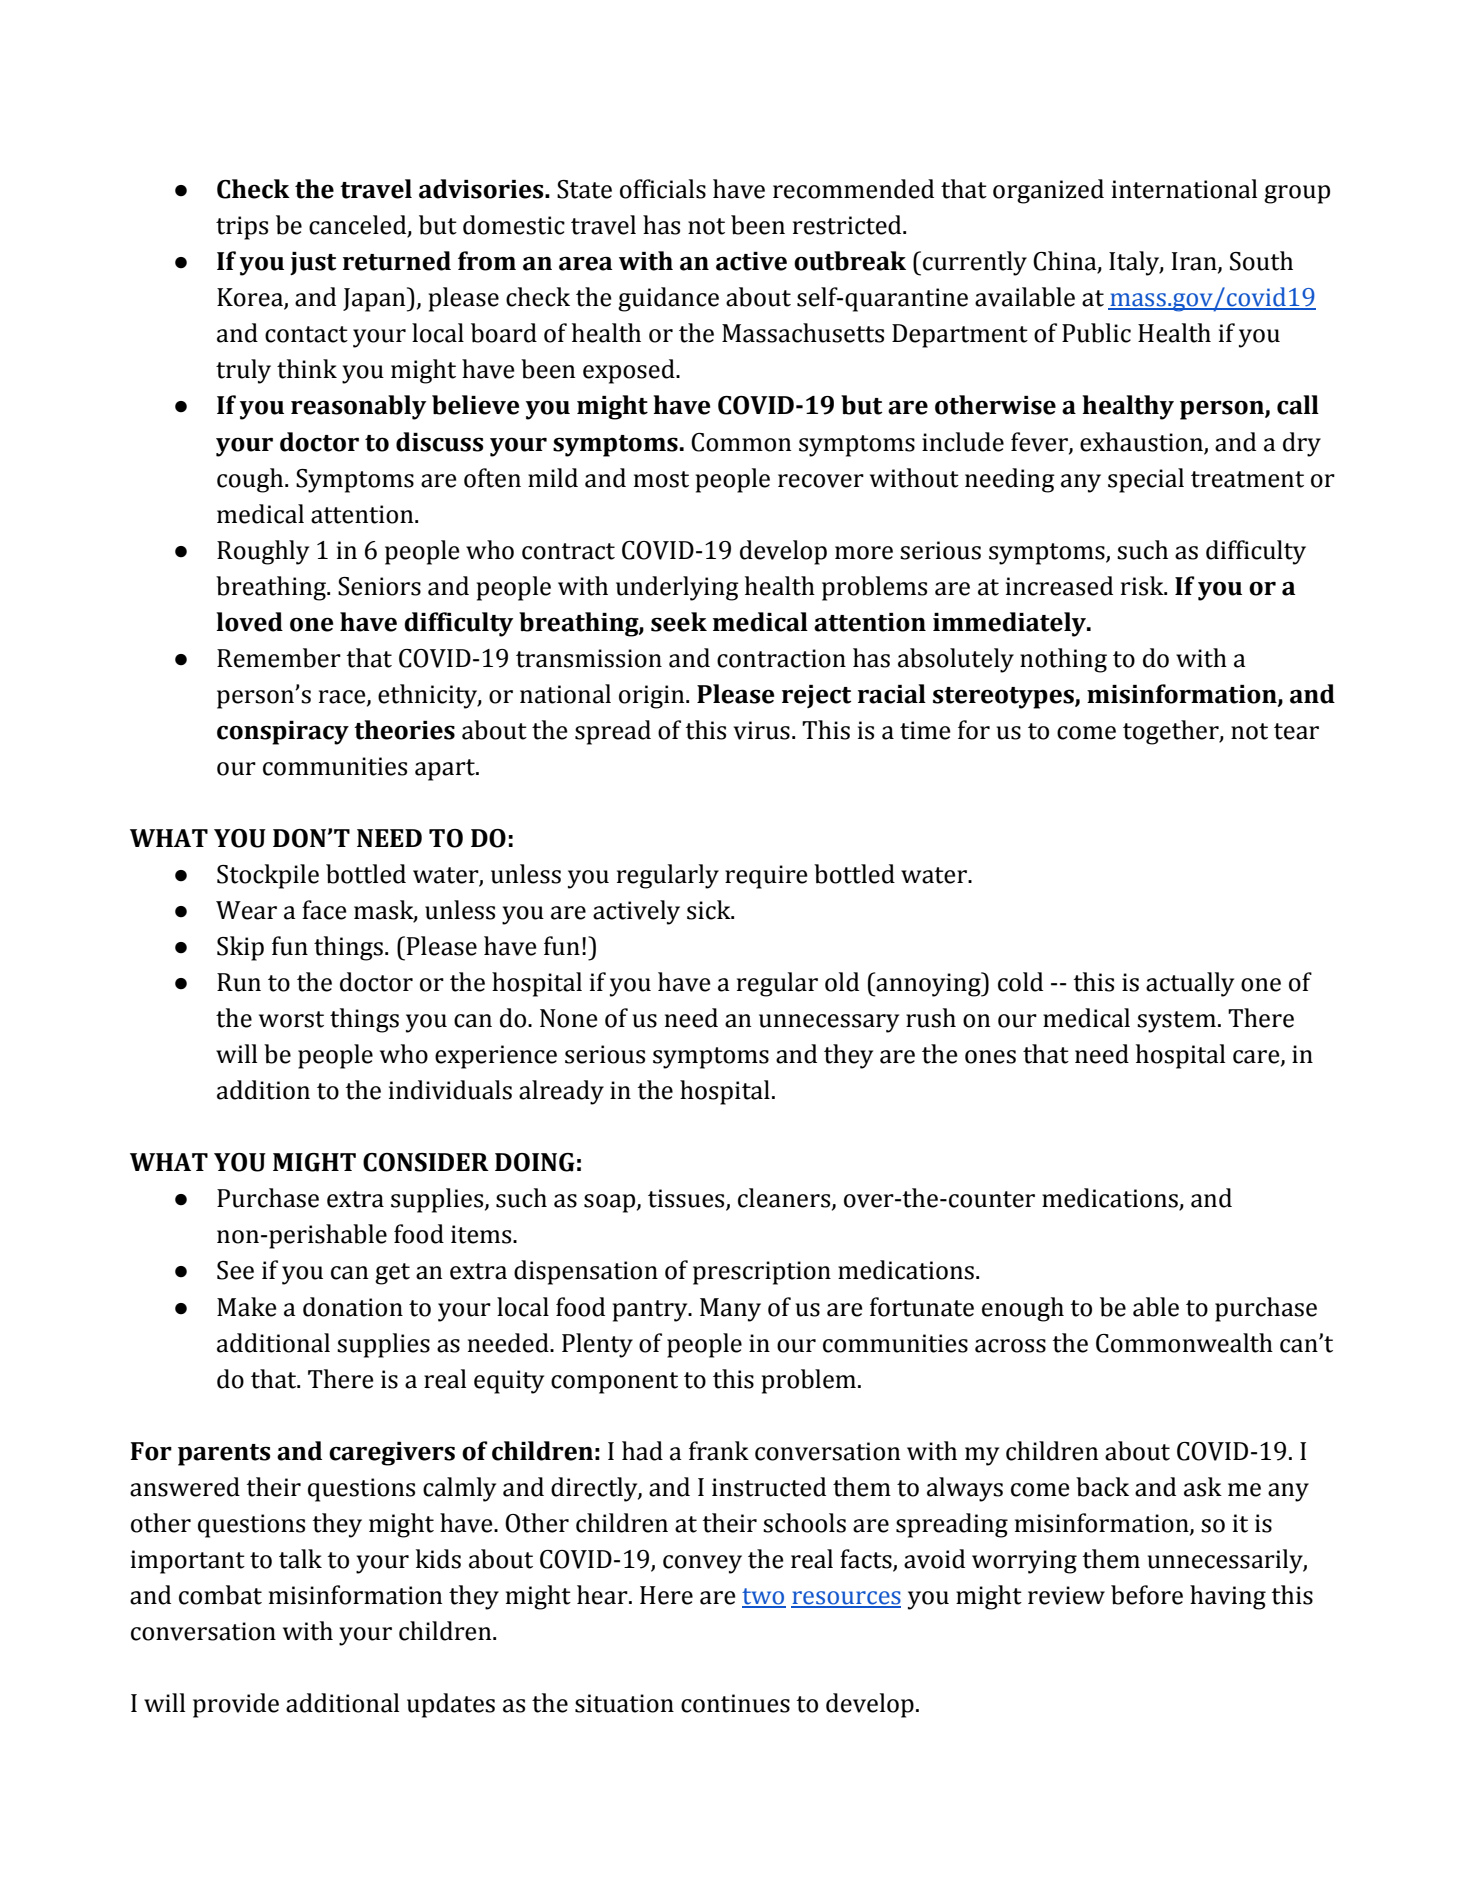  I want to click on just, so click(313, 264).
